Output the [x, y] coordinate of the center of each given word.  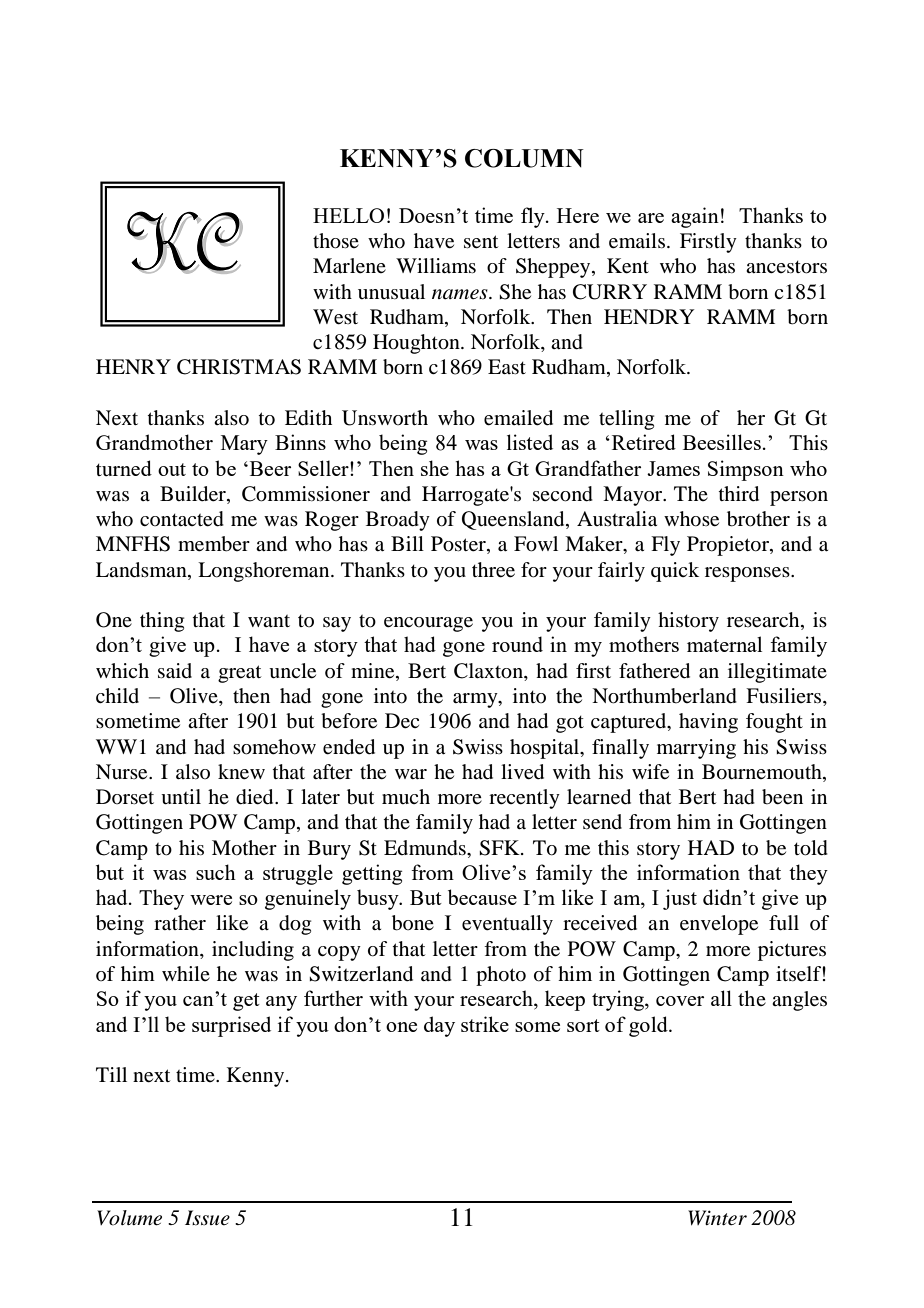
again [695, 217]
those [336, 241]
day [439, 1026]
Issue [207, 1218]
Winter [717, 1218]
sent [481, 242]
